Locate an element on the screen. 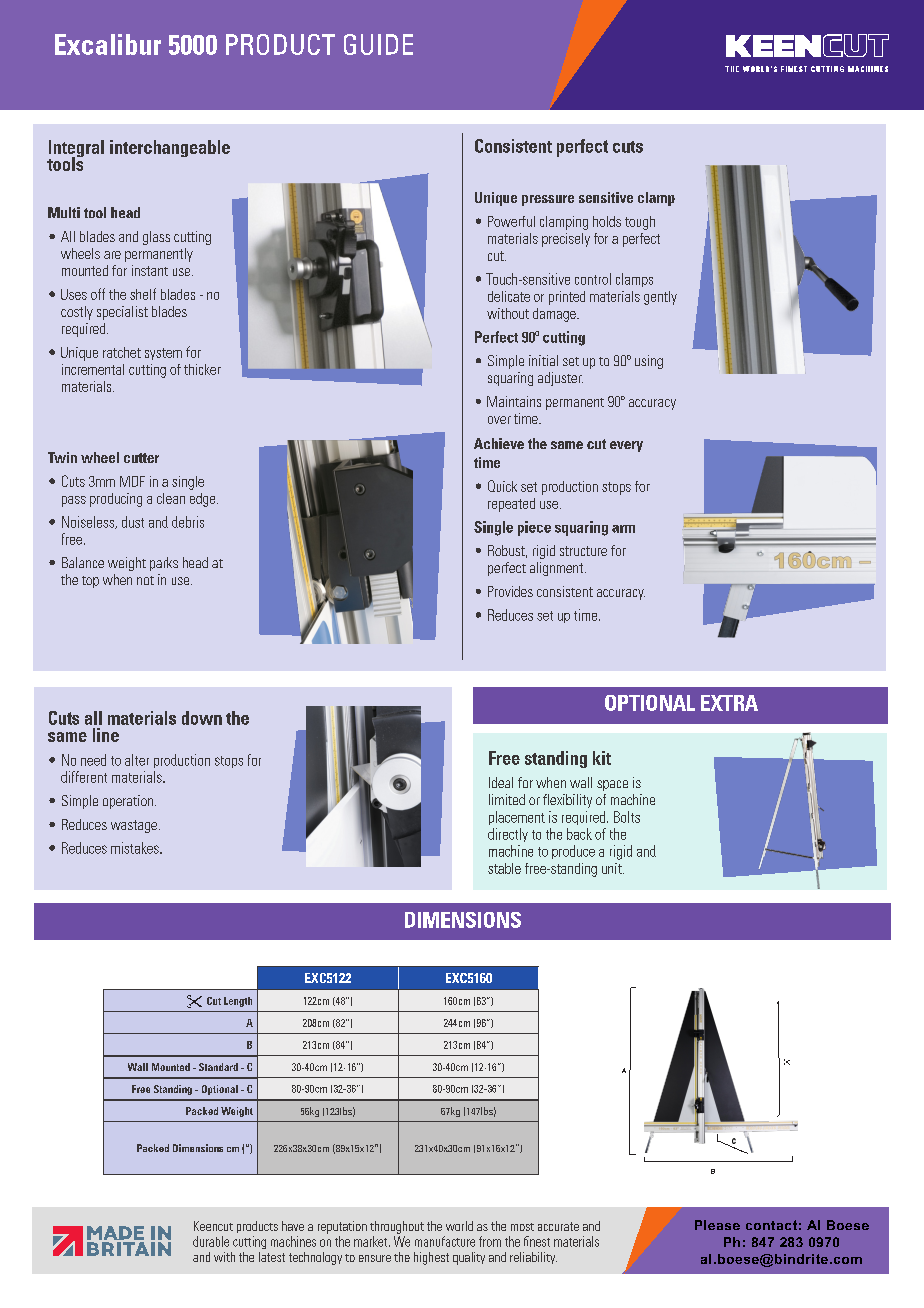 This screenshot has width=924, height=1308. not is located at coordinates (145, 580).
